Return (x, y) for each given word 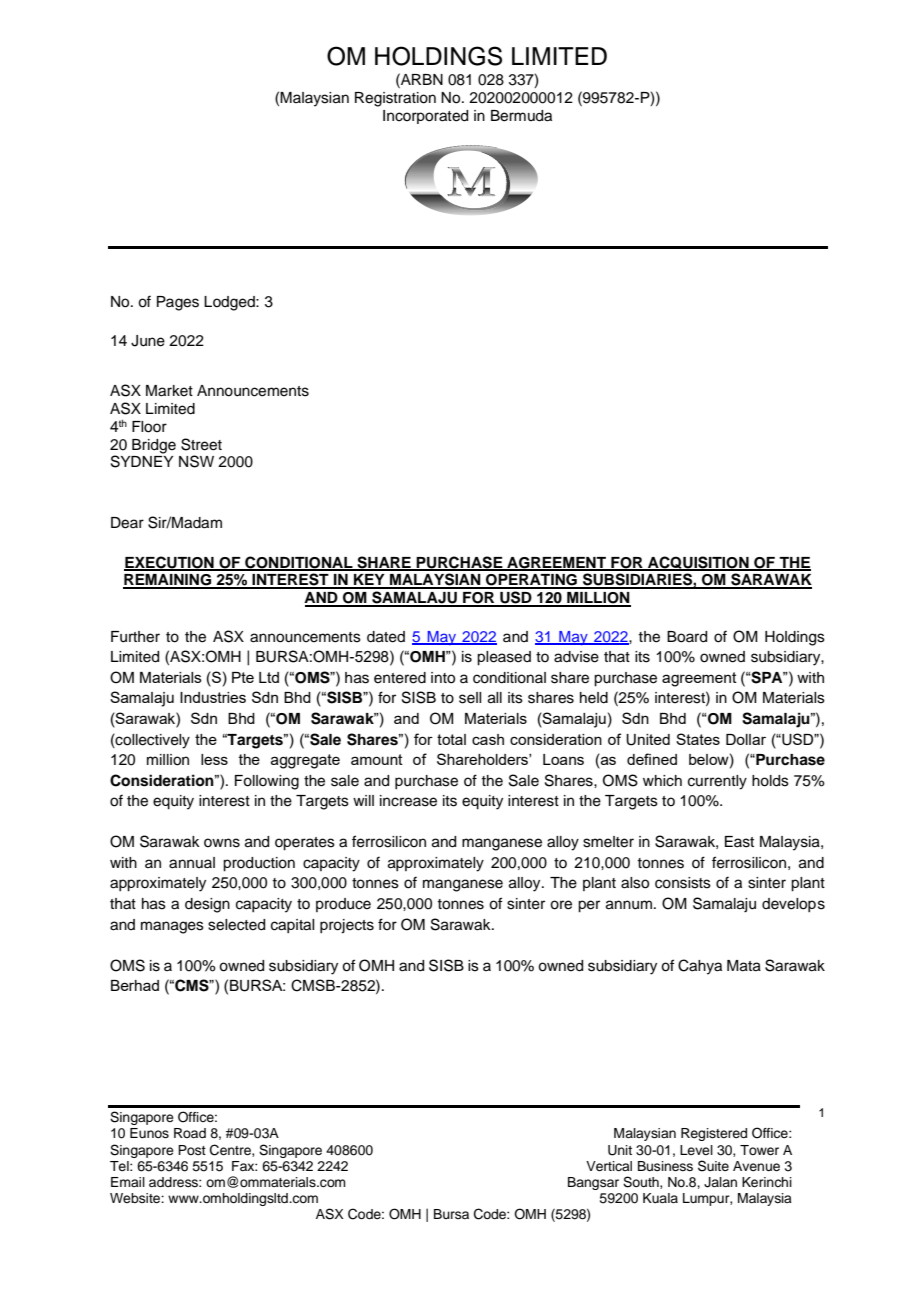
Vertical (609, 1166)
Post (192, 1150)
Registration (395, 99)
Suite (713, 1166)
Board (687, 637)
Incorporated (425, 117)
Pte (243, 677)
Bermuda (521, 116)
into (443, 678)
